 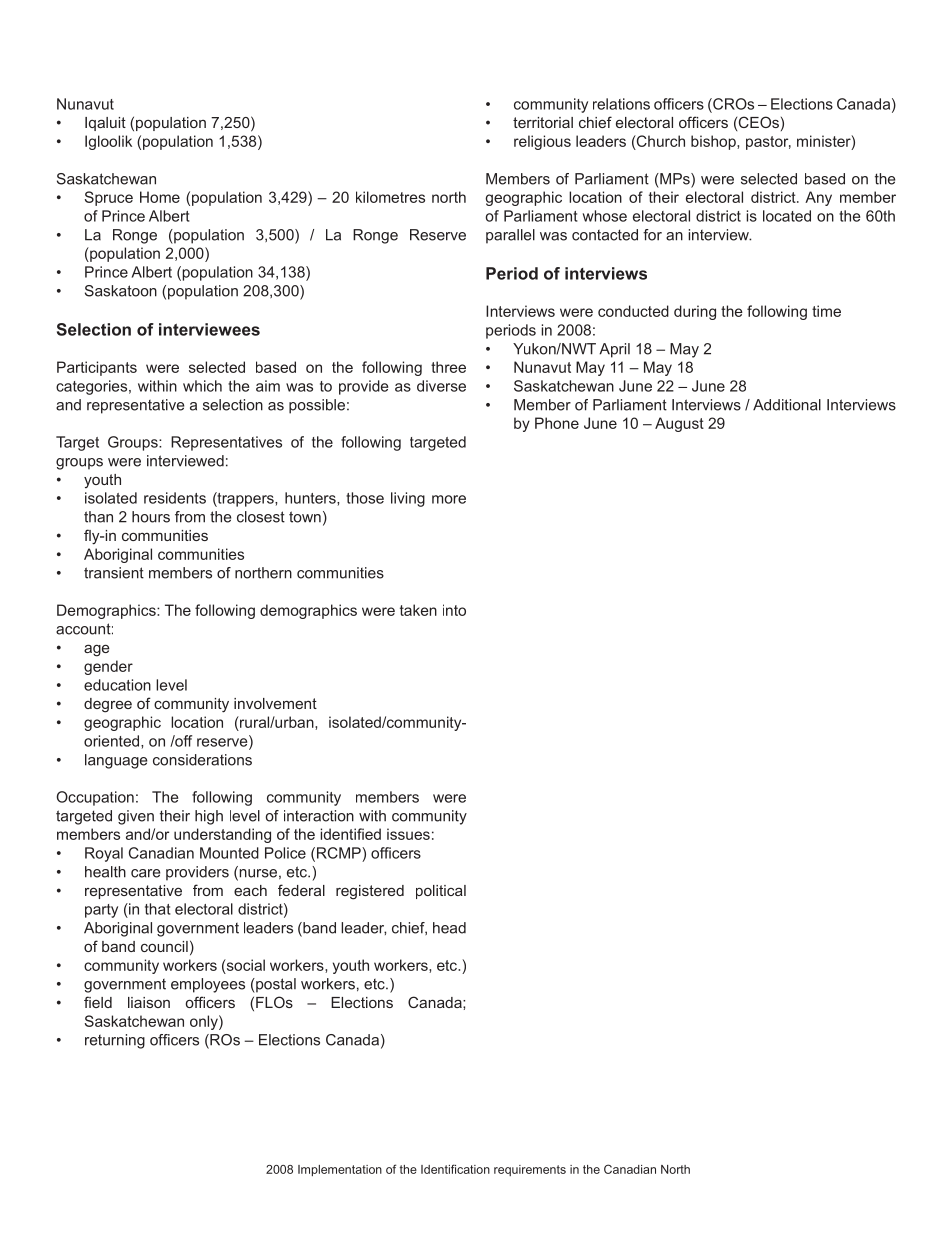 What do you see at coordinates (175, 498) in the image?
I see `residents` at bounding box center [175, 498].
